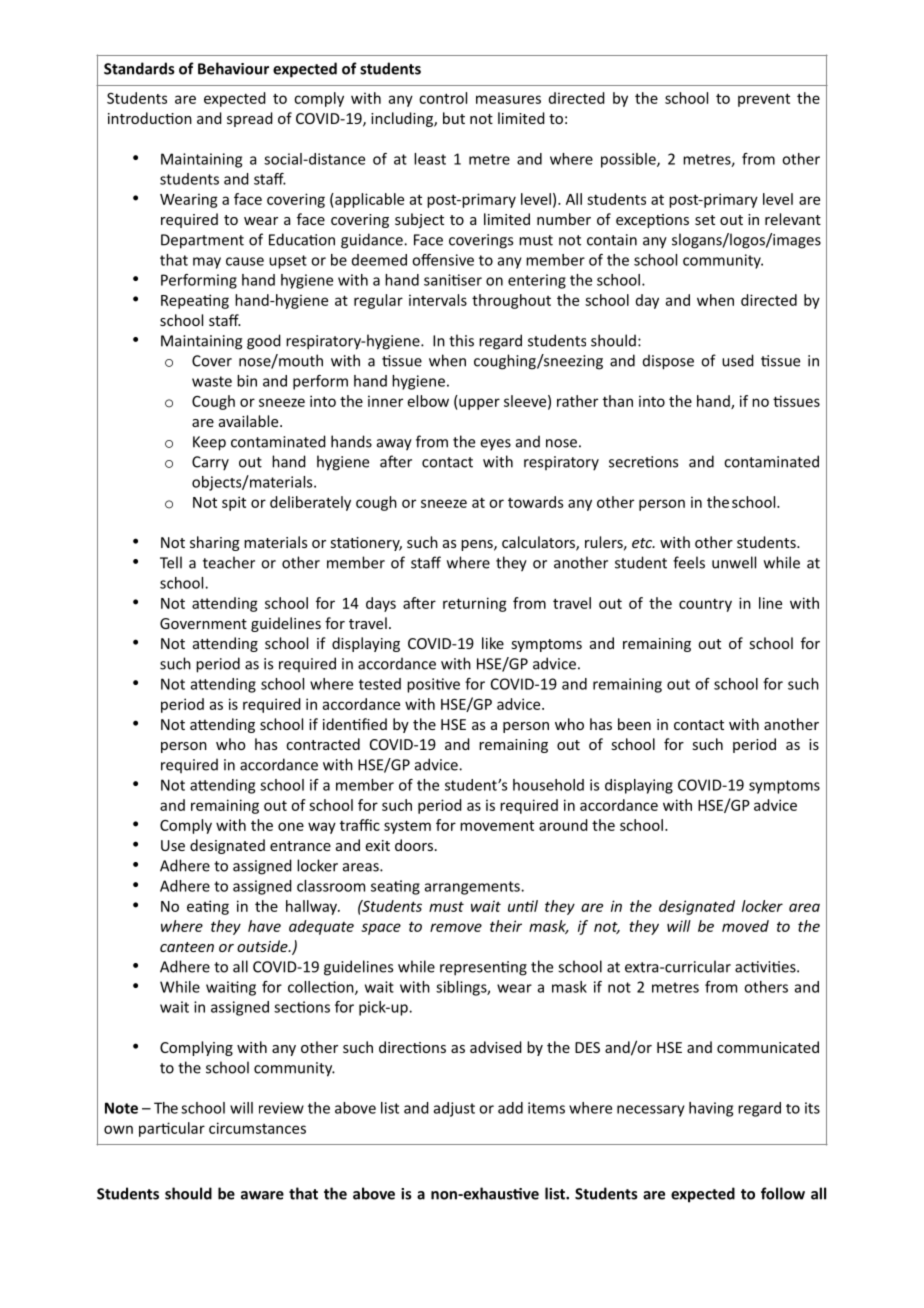  Describe the element at coordinates (493, 643) in the page. I see `like` at that location.
